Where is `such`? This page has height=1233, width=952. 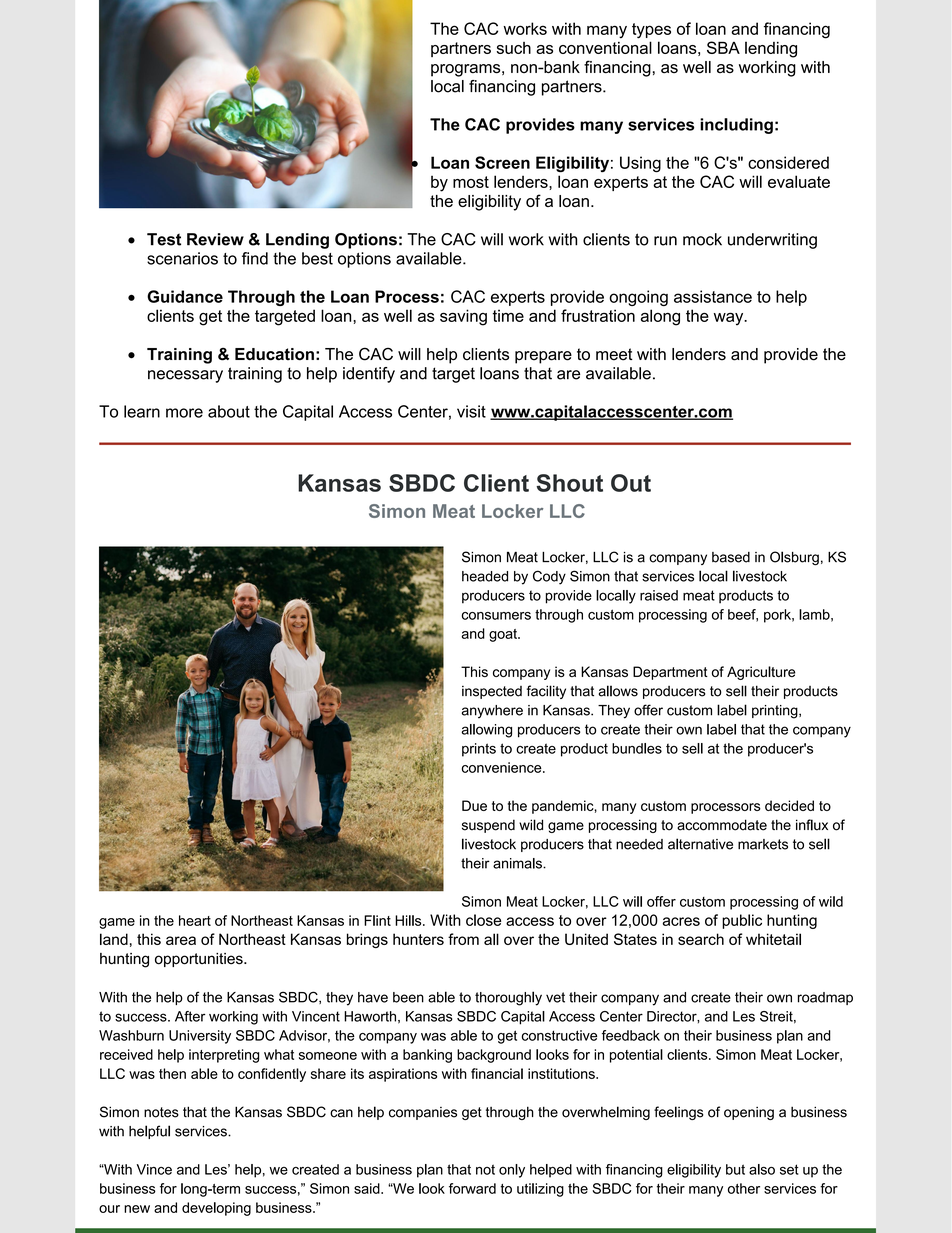
such is located at coordinates (514, 48).
